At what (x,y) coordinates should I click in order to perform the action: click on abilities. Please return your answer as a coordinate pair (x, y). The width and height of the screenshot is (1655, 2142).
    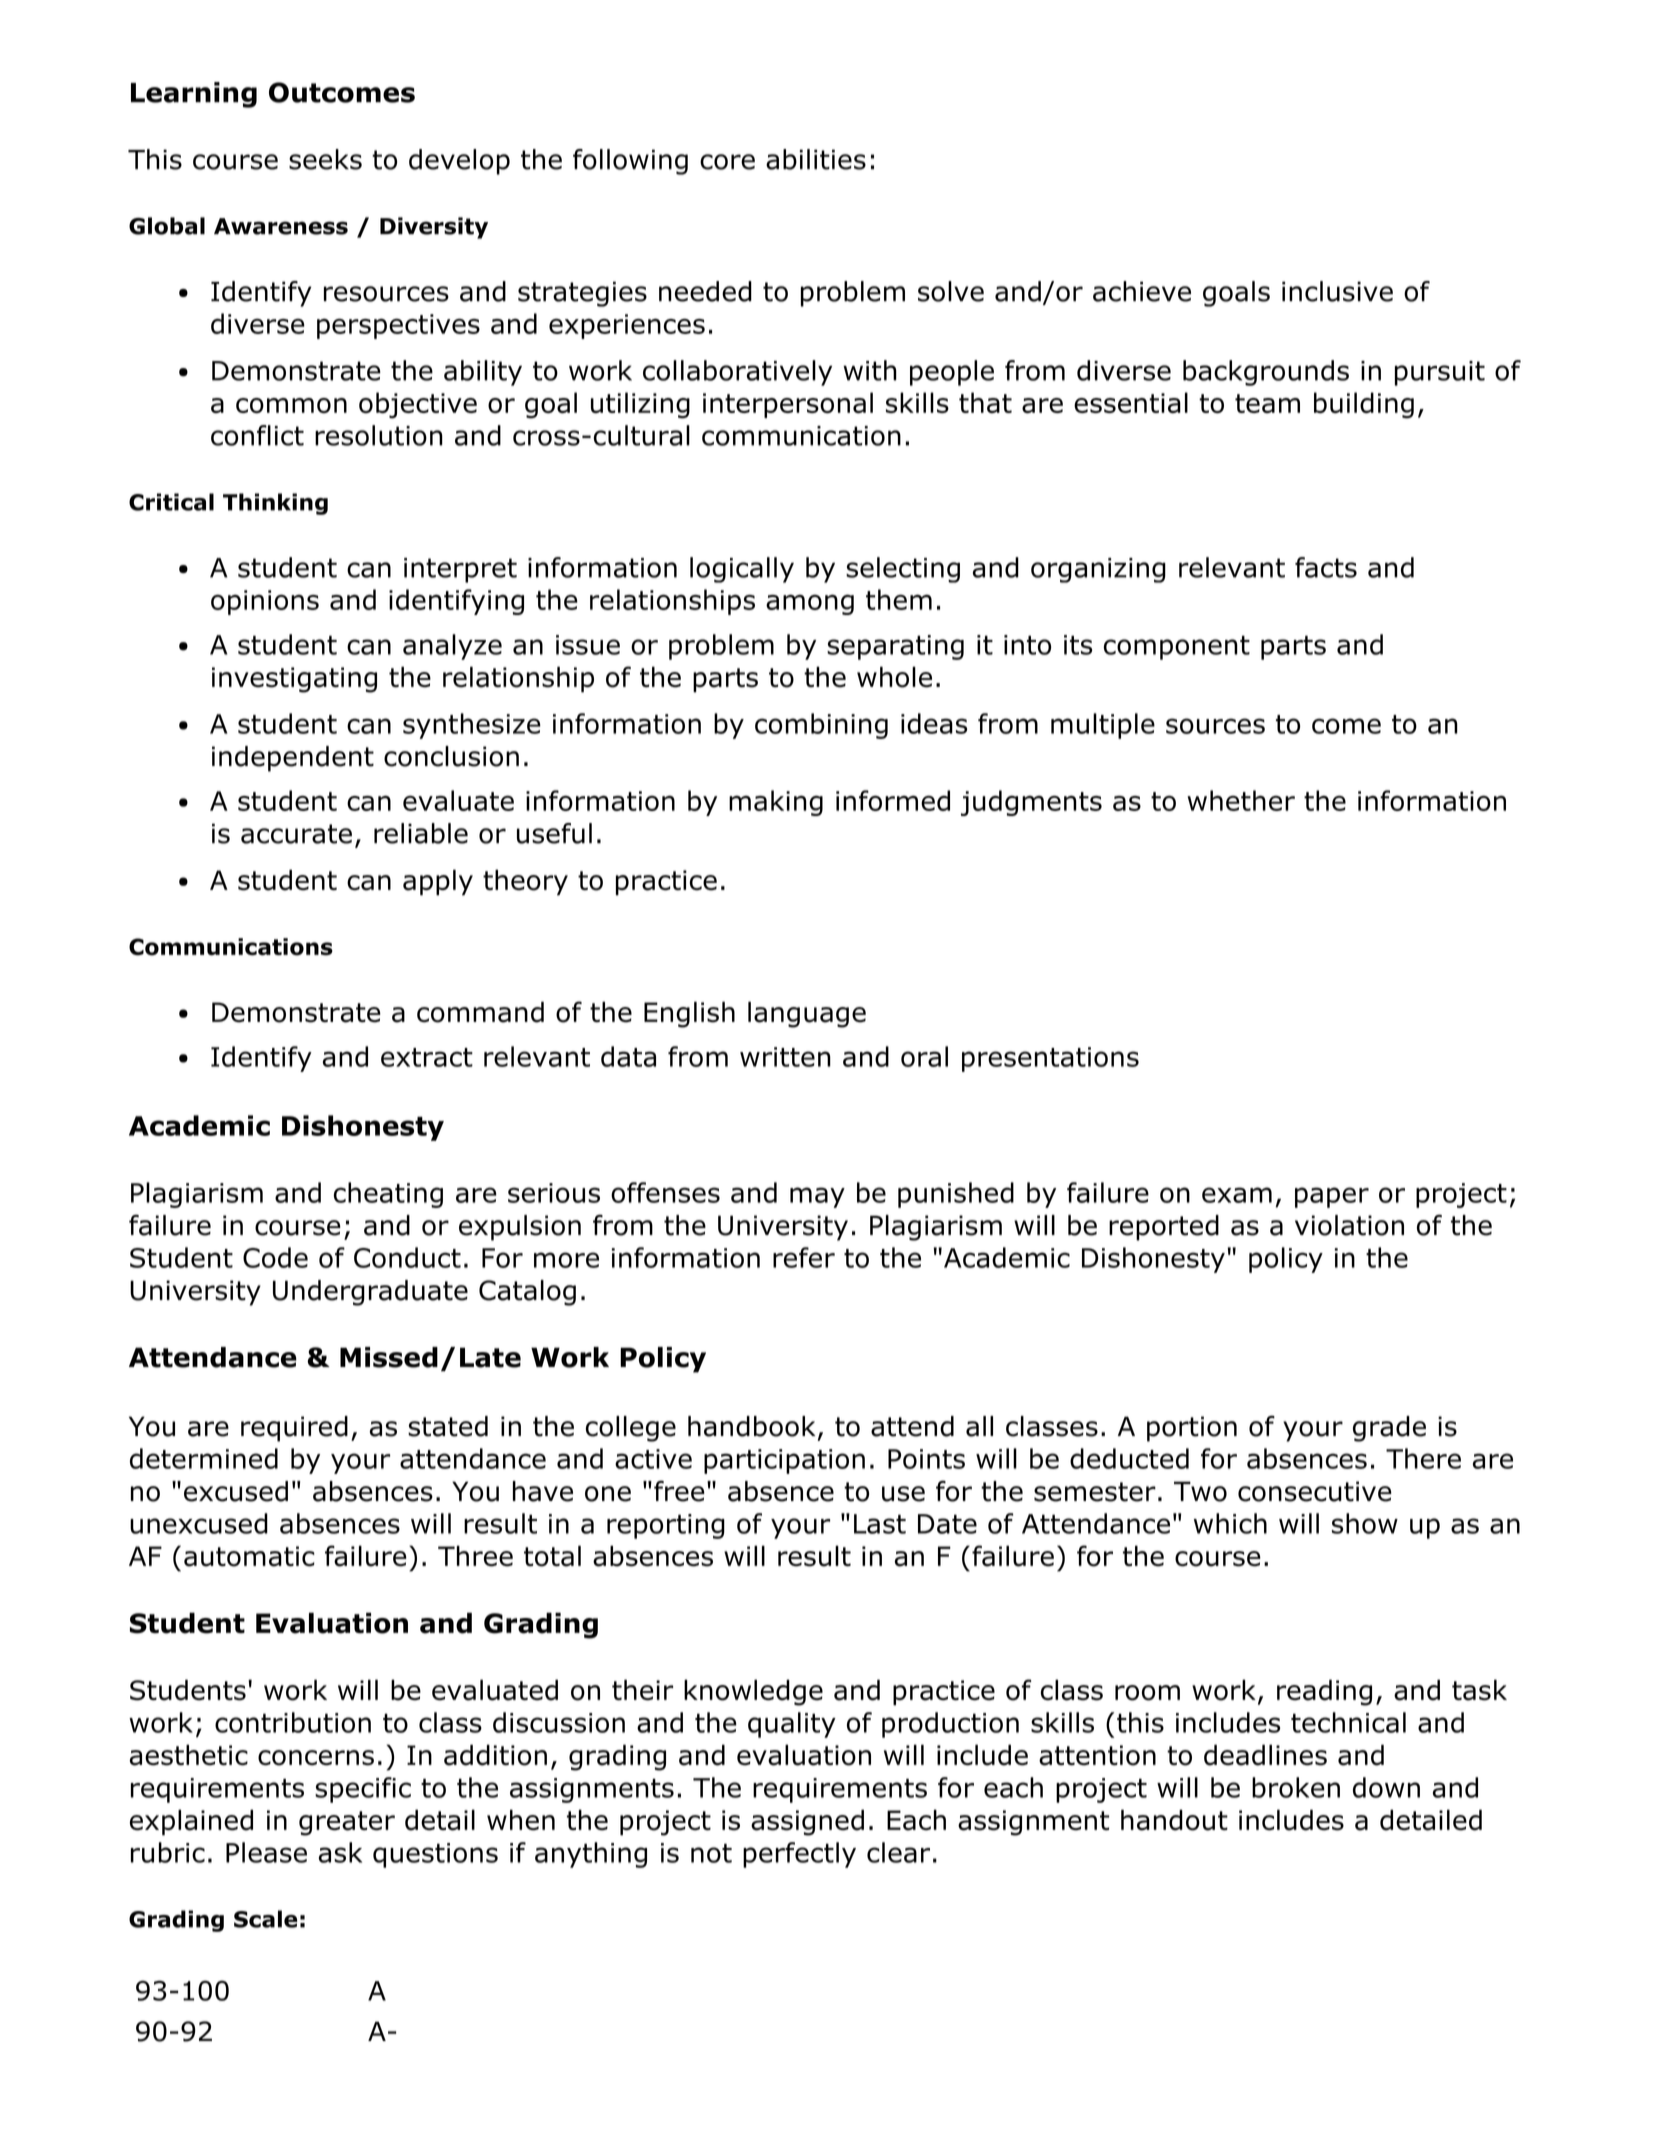
    Looking at the image, I should click on (816, 159).
